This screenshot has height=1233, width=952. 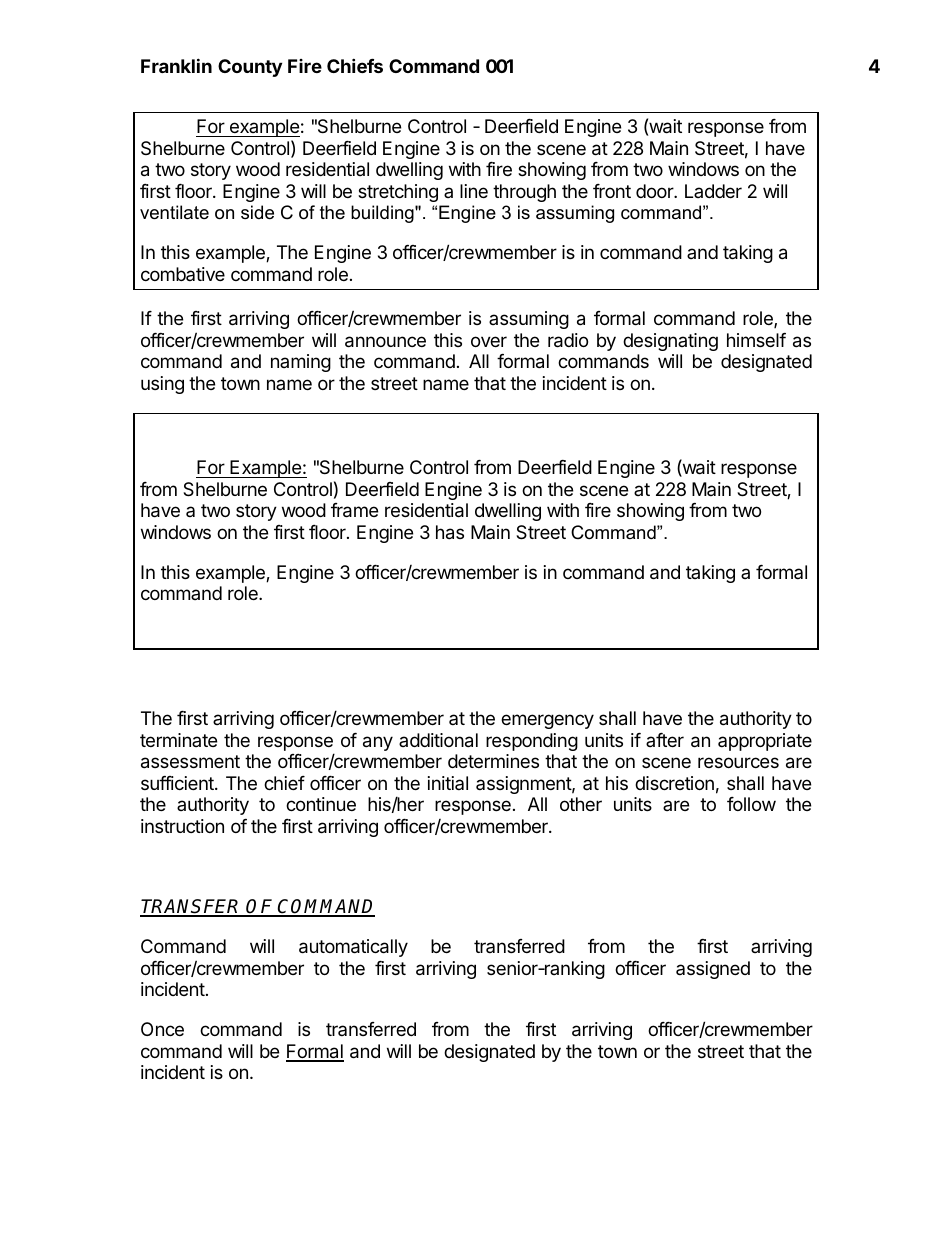 What do you see at coordinates (713, 191) in the screenshot?
I see `Ladder` at bounding box center [713, 191].
